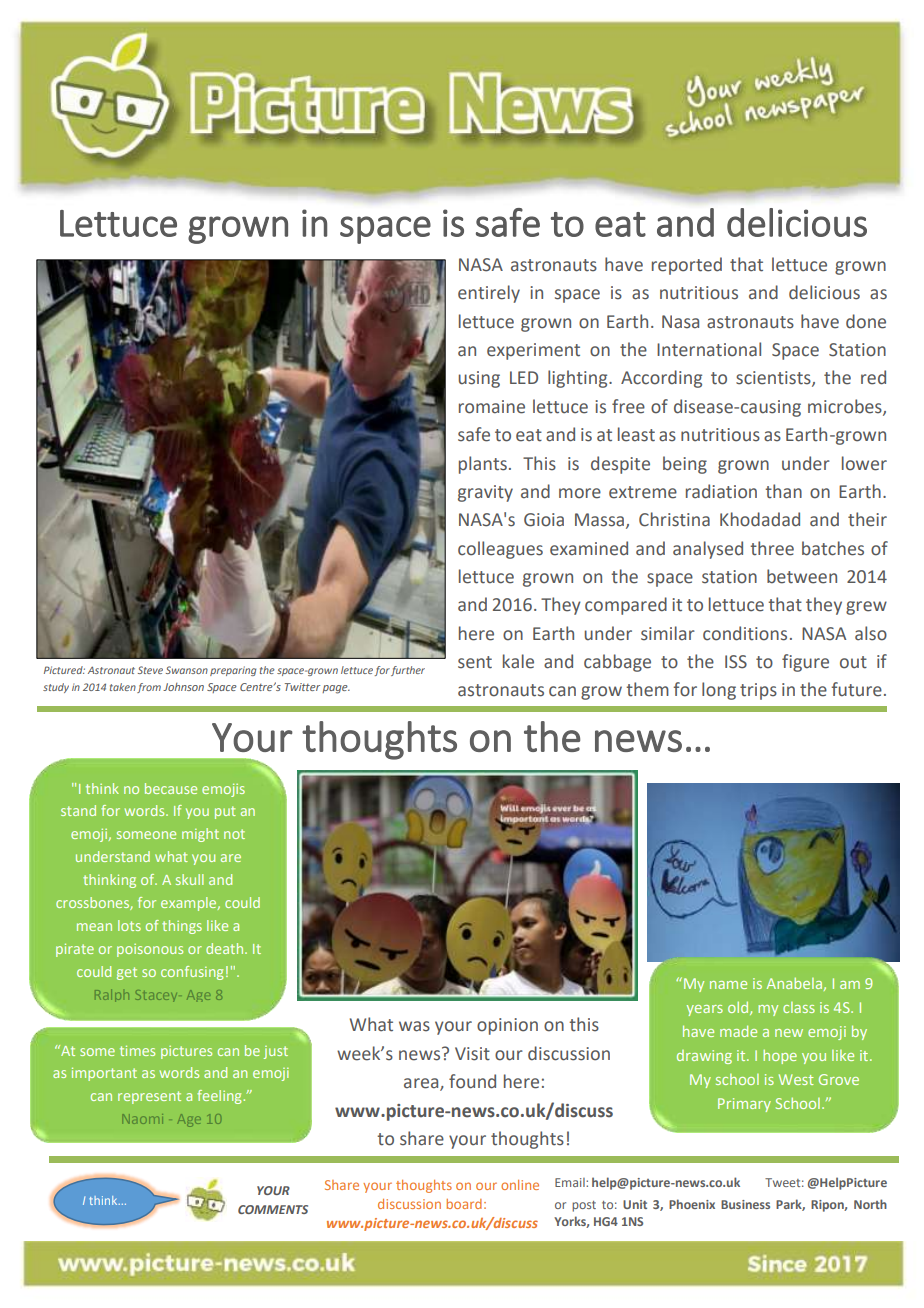  What do you see at coordinates (112, 995) in the screenshot?
I see `Ralph` at bounding box center [112, 995].
